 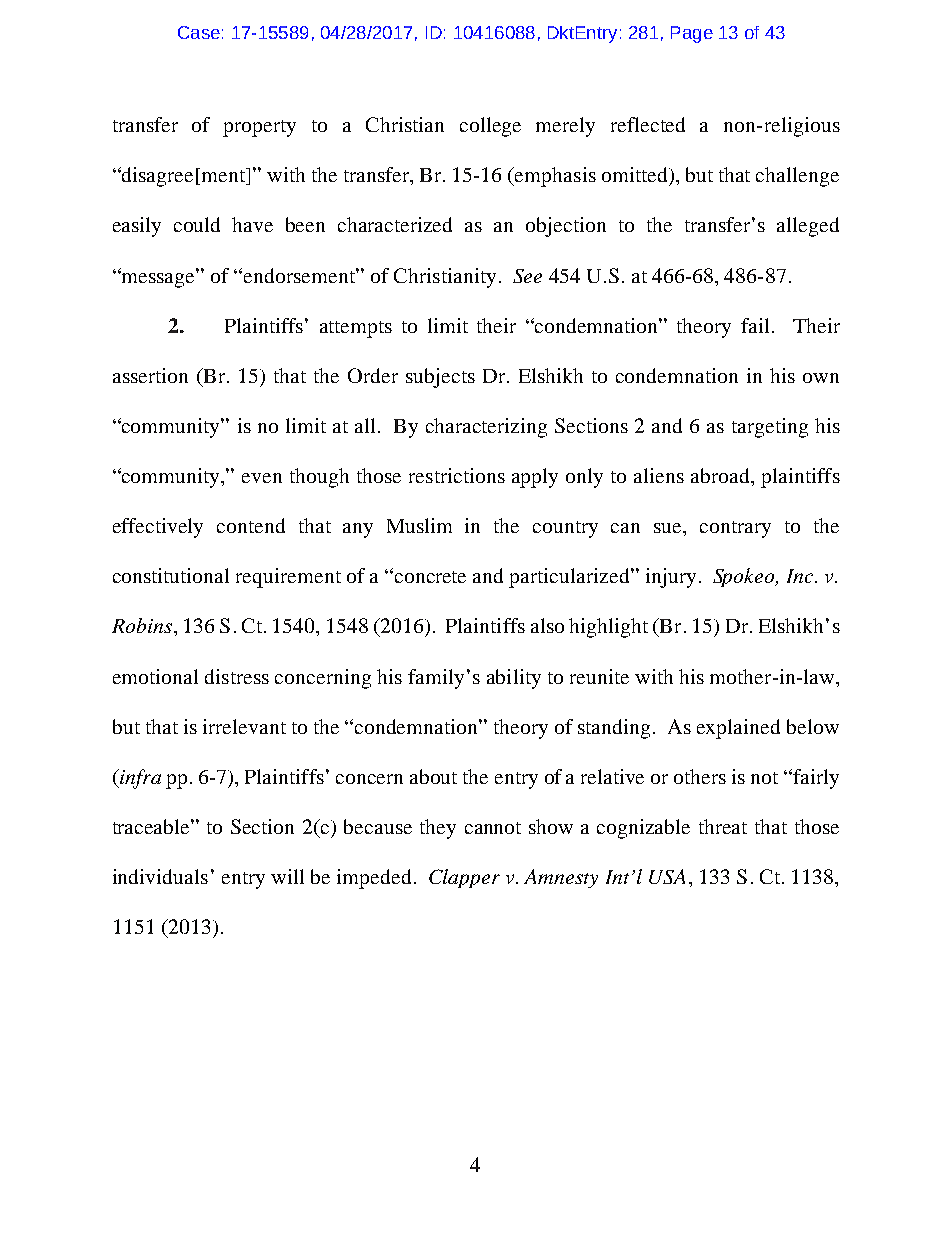 I want to click on could, so click(x=197, y=224).
